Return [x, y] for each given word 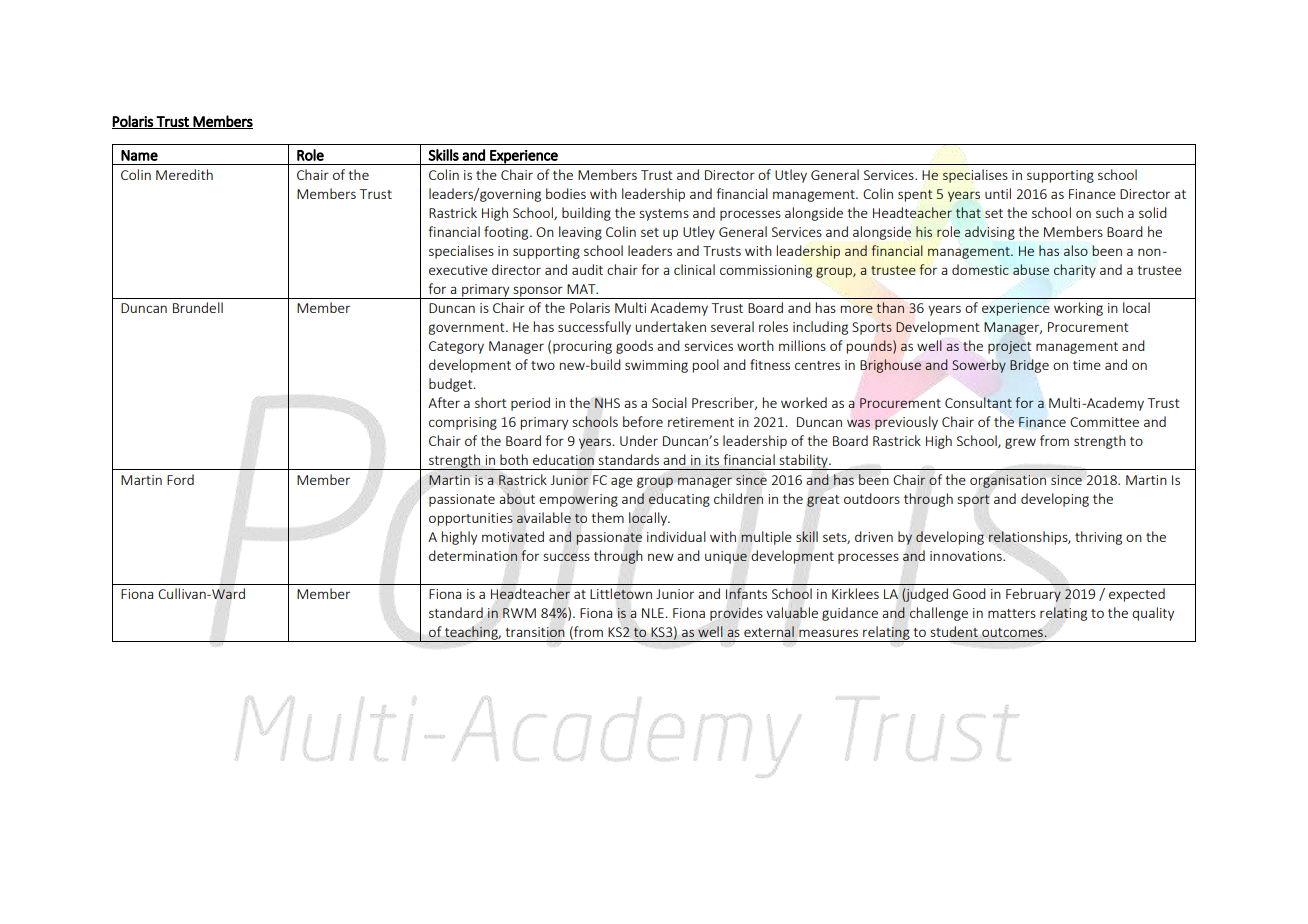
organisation [1008, 480]
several [732, 326]
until [998, 193]
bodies [566, 193]
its [712, 460]
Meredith [184, 174]
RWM [519, 613]
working [1078, 309]
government [467, 329]
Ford [180, 479]
